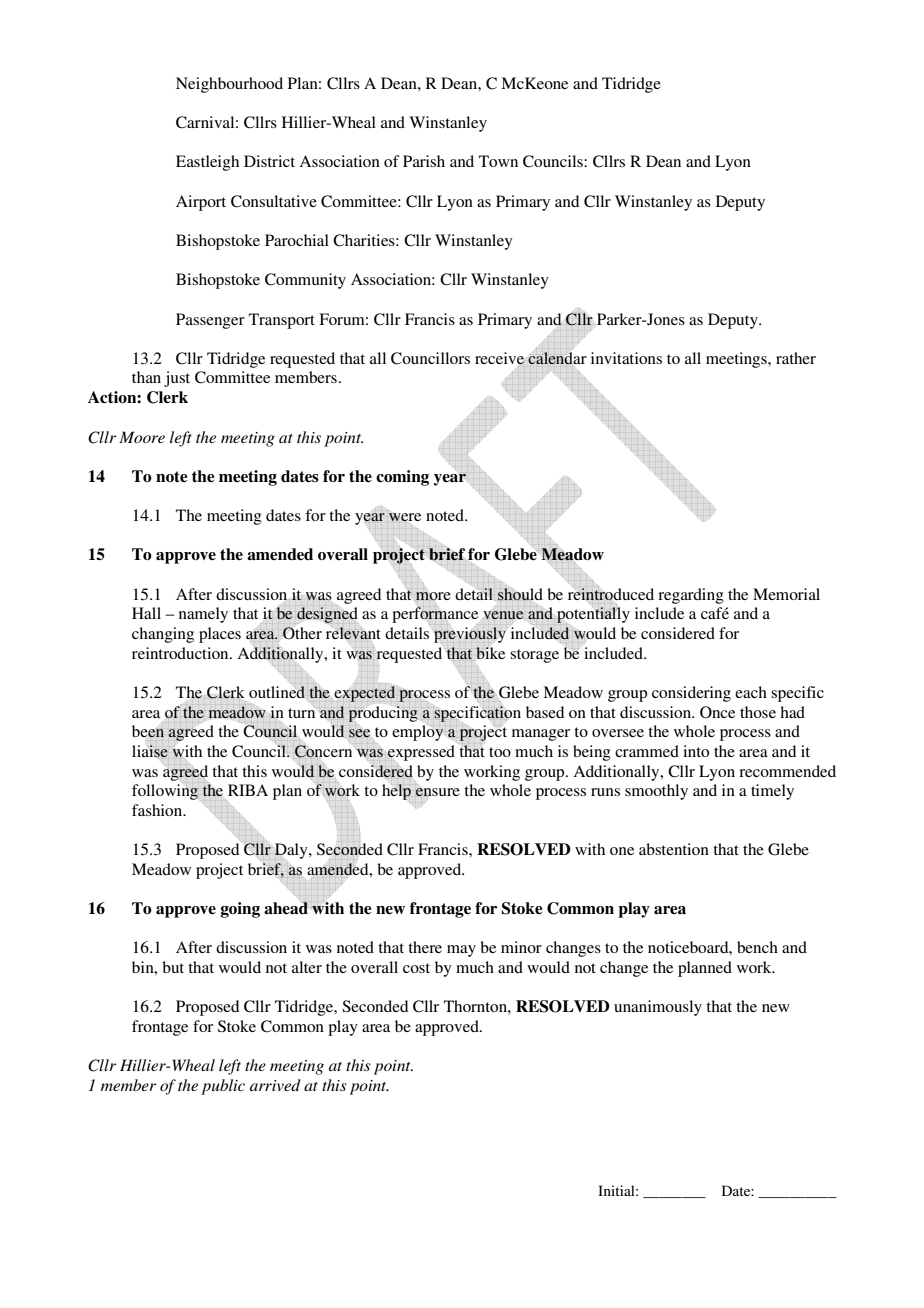 The width and height of the screenshot is (924, 1308). What do you see at coordinates (796, 358) in the screenshot?
I see `rather` at bounding box center [796, 358].
